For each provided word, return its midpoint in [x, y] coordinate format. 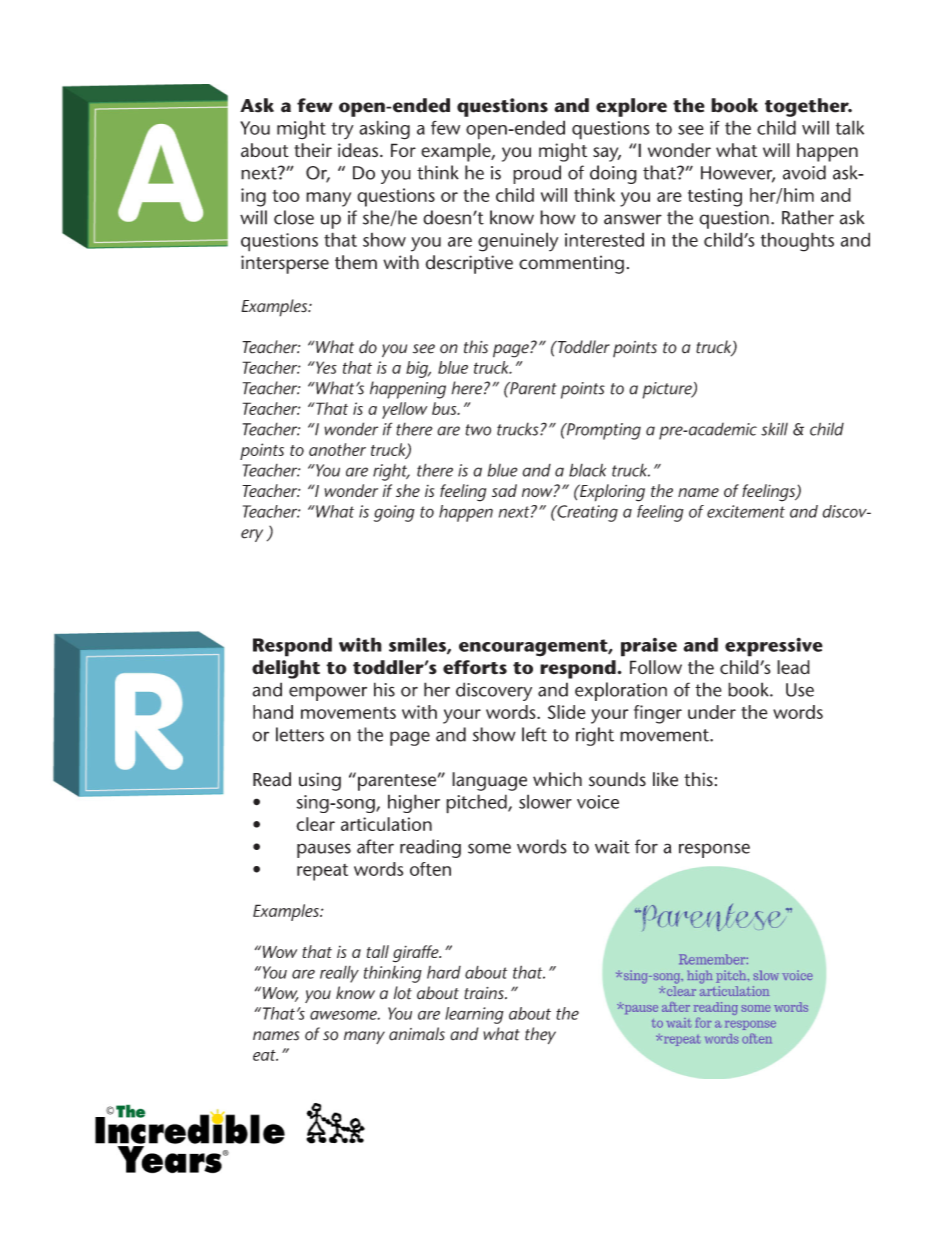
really [339, 974]
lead [793, 667]
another [337, 449]
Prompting [602, 431]
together [808, 107]
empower [328, 693]
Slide [567, 712]
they [540, 1035]
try [342, 130]
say [607, 154]
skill [774, 429]
